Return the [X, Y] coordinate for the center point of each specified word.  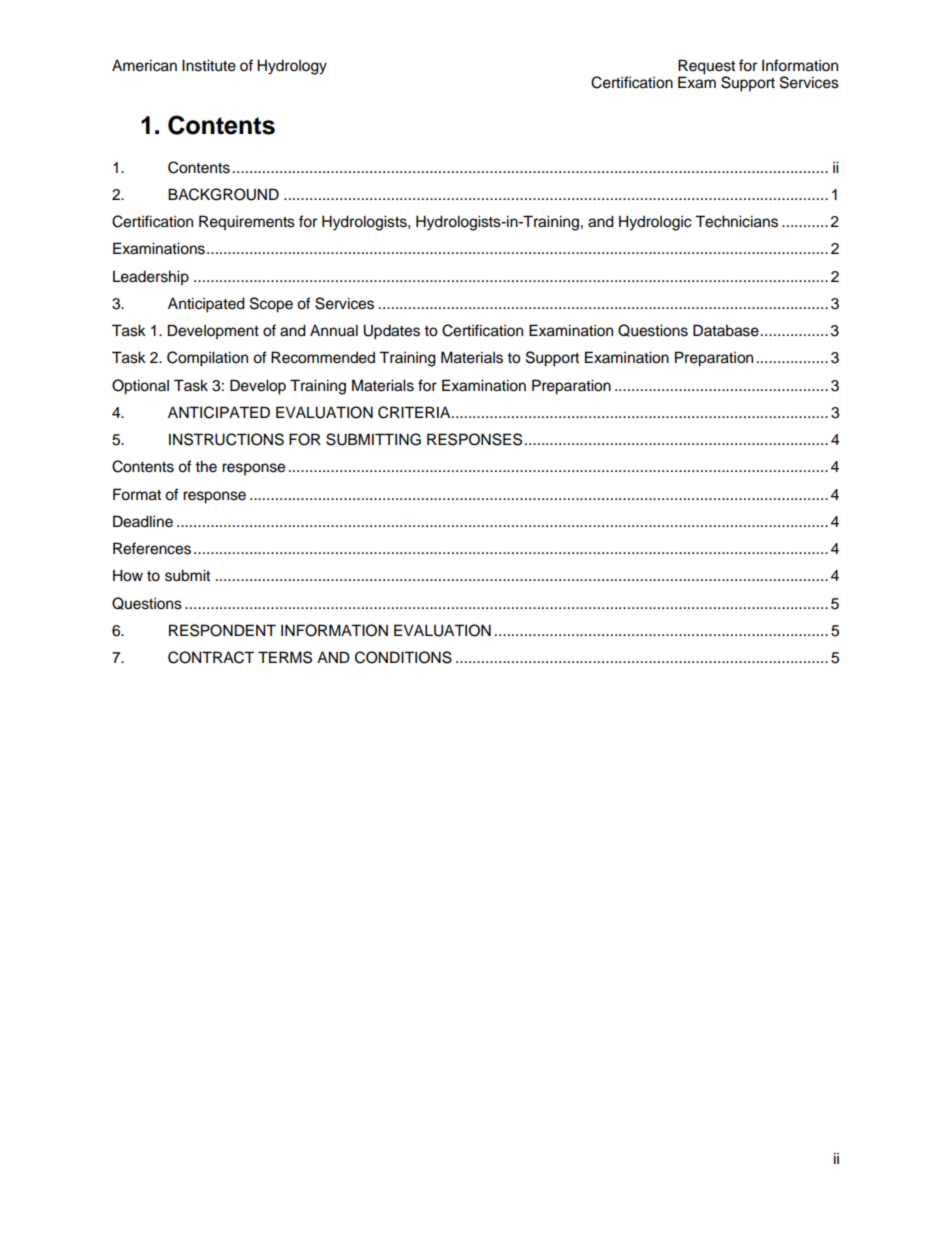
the [206, 466]
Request [706, 67]
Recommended [323, 357]
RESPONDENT [222, 630]
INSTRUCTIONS [226, 439]
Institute [209, 65]
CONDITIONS [403, 657]
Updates [391, 332]
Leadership [151, 278]
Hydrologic [655, 223]
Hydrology [292, 67]
